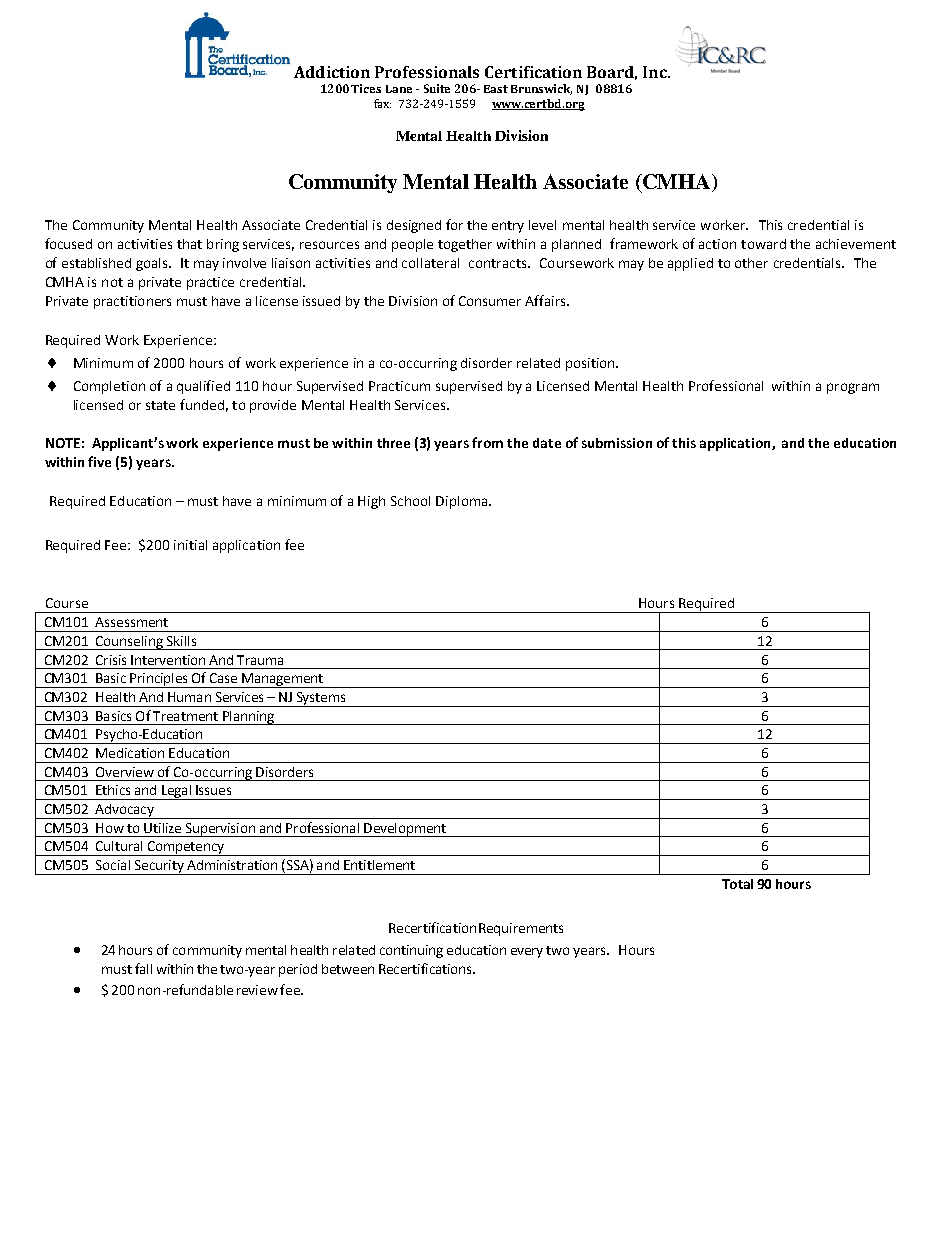  What do you see at coordinates (437, 88) in the document?
I see `Suite` at bounding box center [437, 88].
